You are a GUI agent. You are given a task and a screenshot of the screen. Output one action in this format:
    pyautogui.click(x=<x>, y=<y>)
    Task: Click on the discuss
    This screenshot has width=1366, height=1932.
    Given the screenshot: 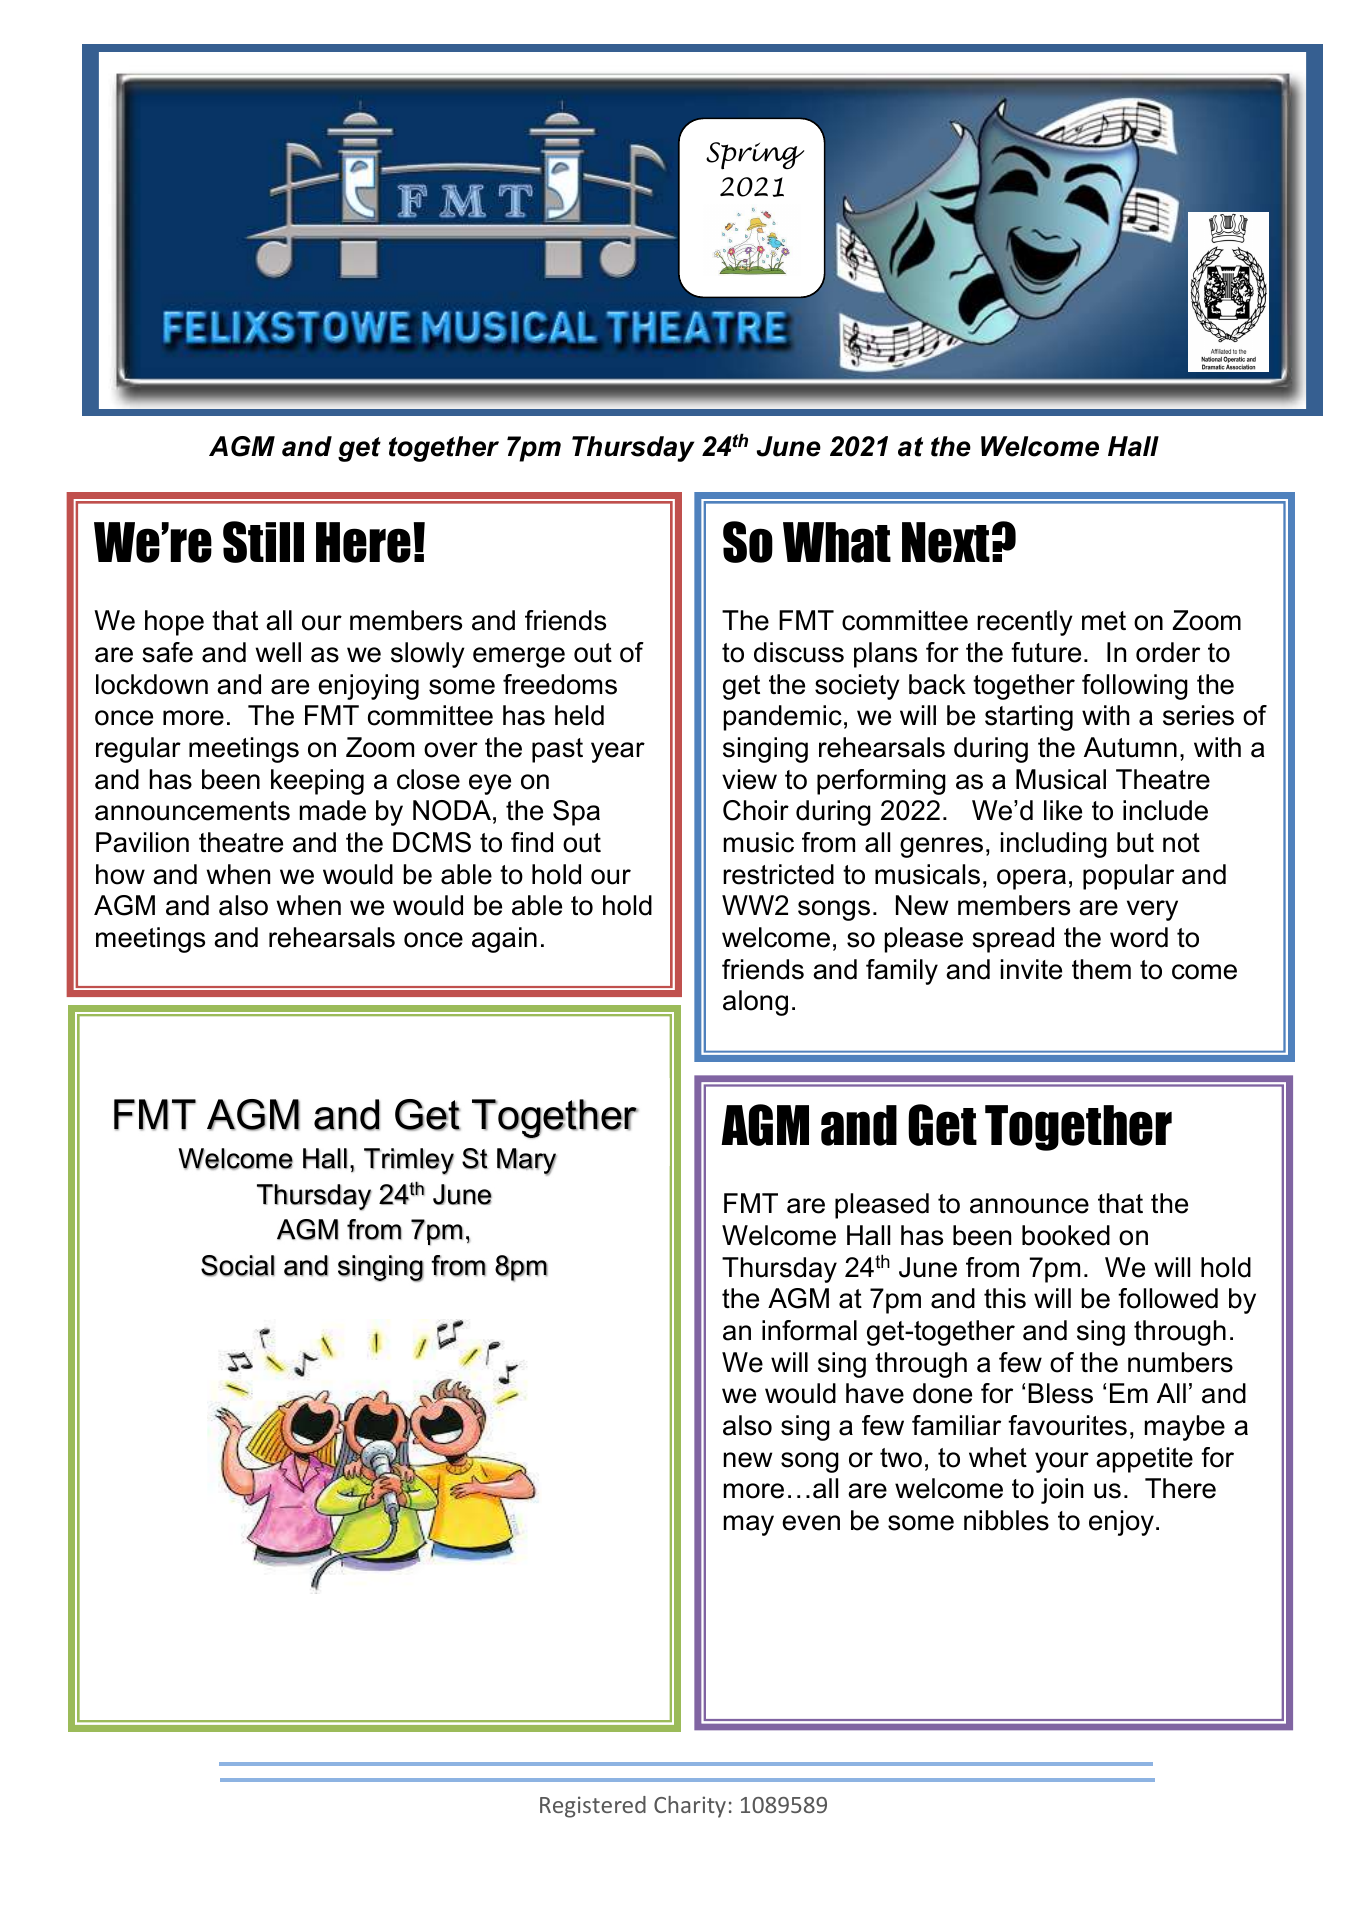 What is the action you would take?
    pyautogui.click(x=799, y=652)
